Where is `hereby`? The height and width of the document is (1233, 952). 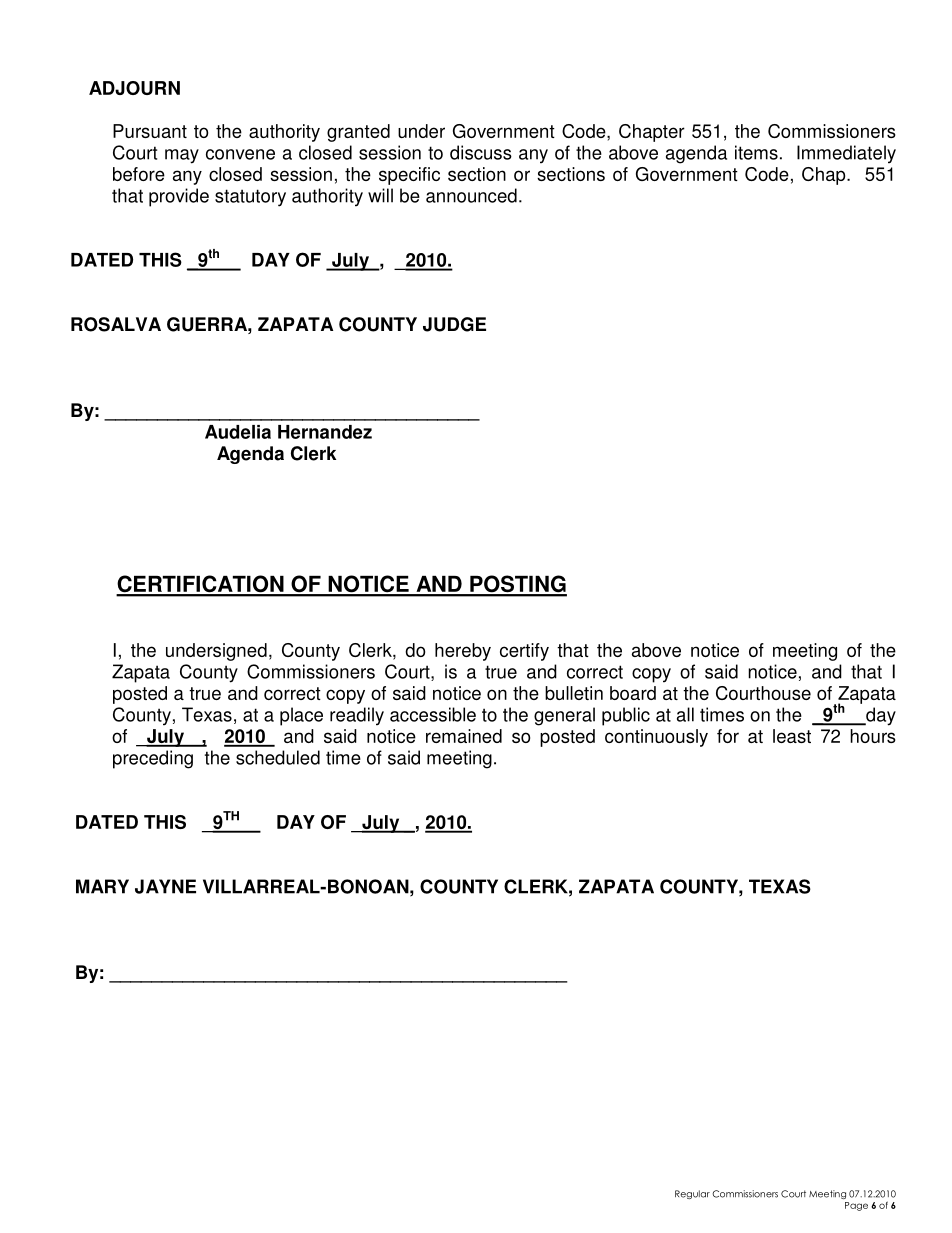
hereby is located at coordinates (463, 652).
